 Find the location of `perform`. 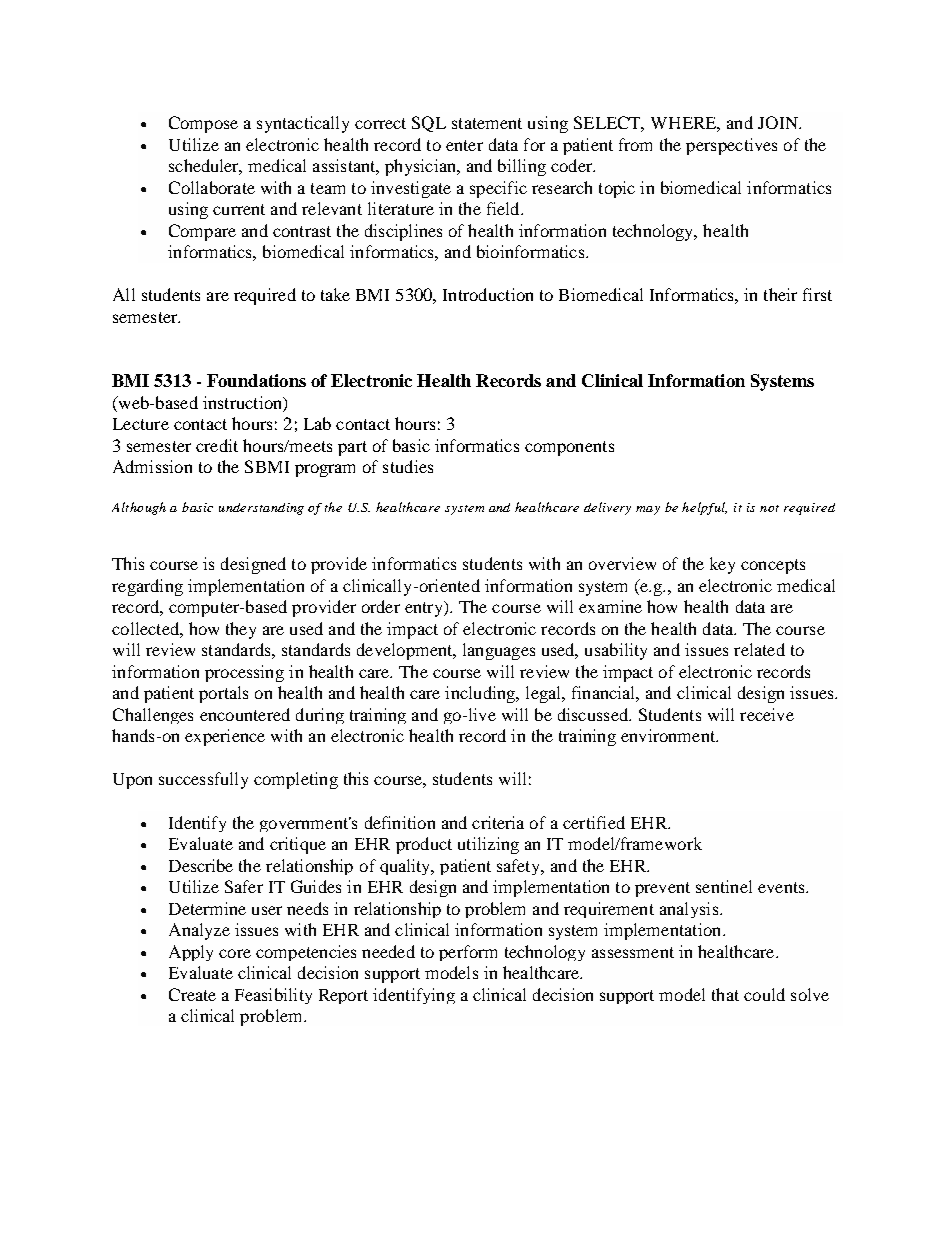

perform is located at coordinates (468, 953).
